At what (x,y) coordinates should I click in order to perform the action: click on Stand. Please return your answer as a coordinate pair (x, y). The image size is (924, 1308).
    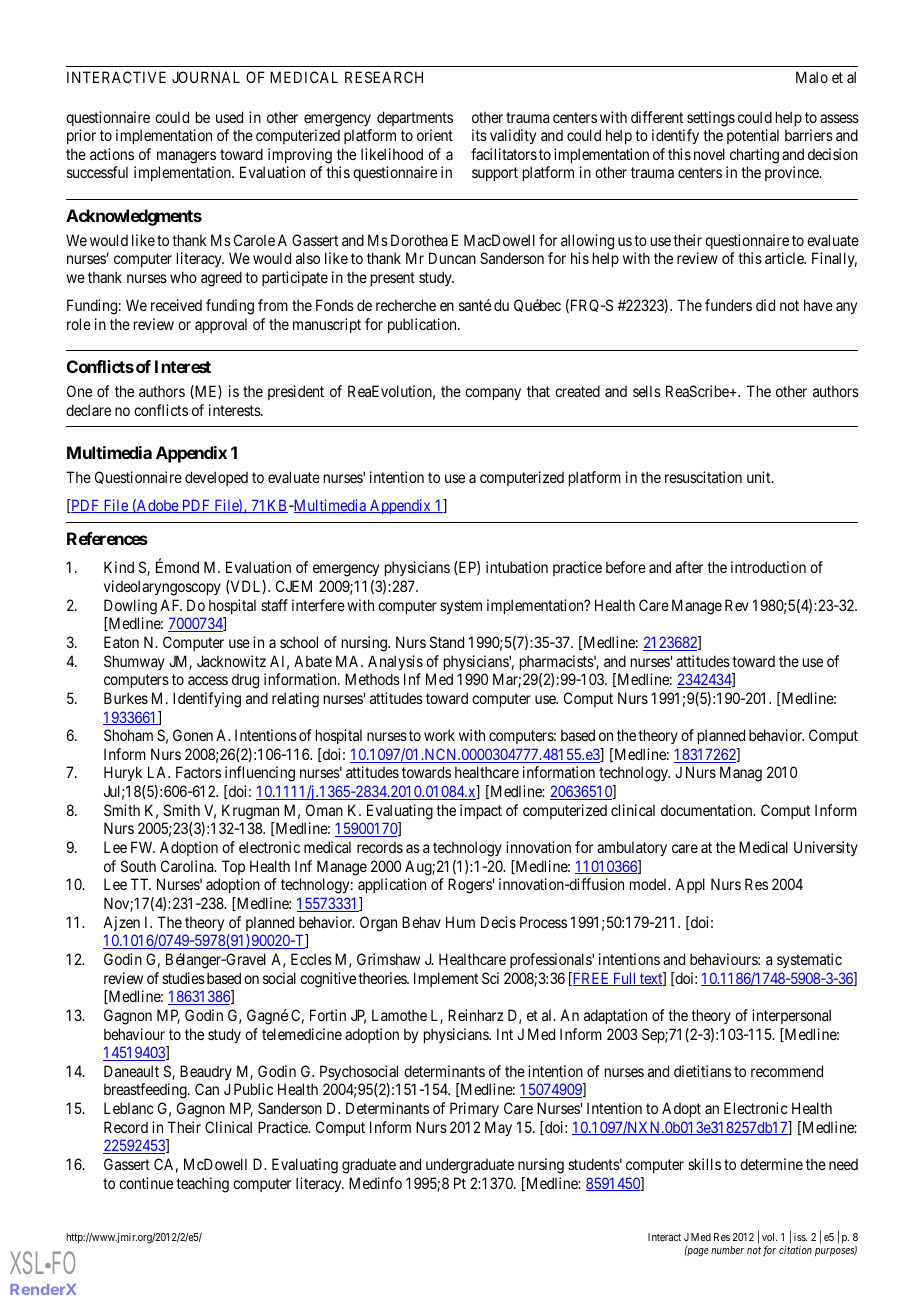
    Looking at the image, I should click on (447, 642).
